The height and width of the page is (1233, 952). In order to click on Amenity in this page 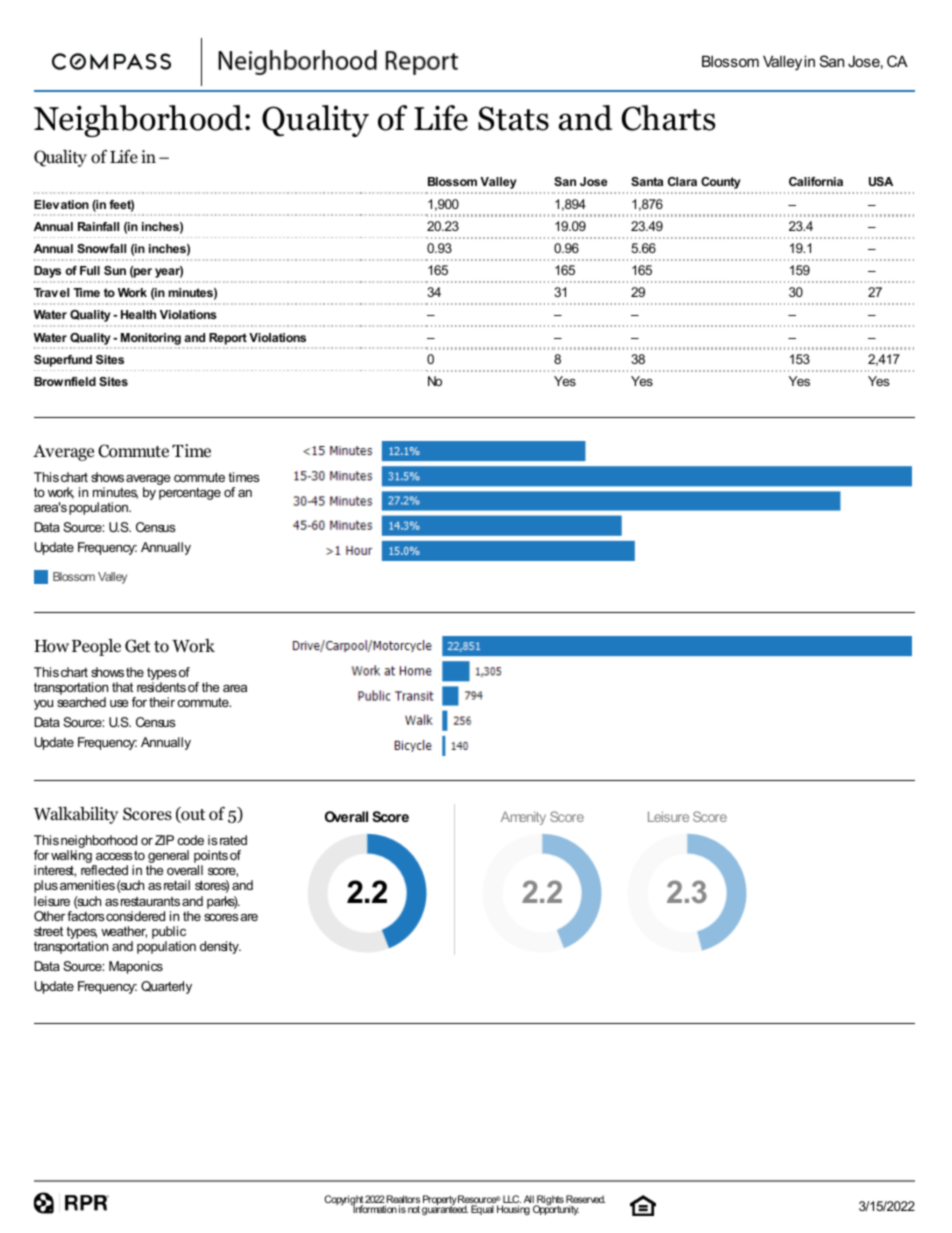, I will do `click(523, 818)`.
